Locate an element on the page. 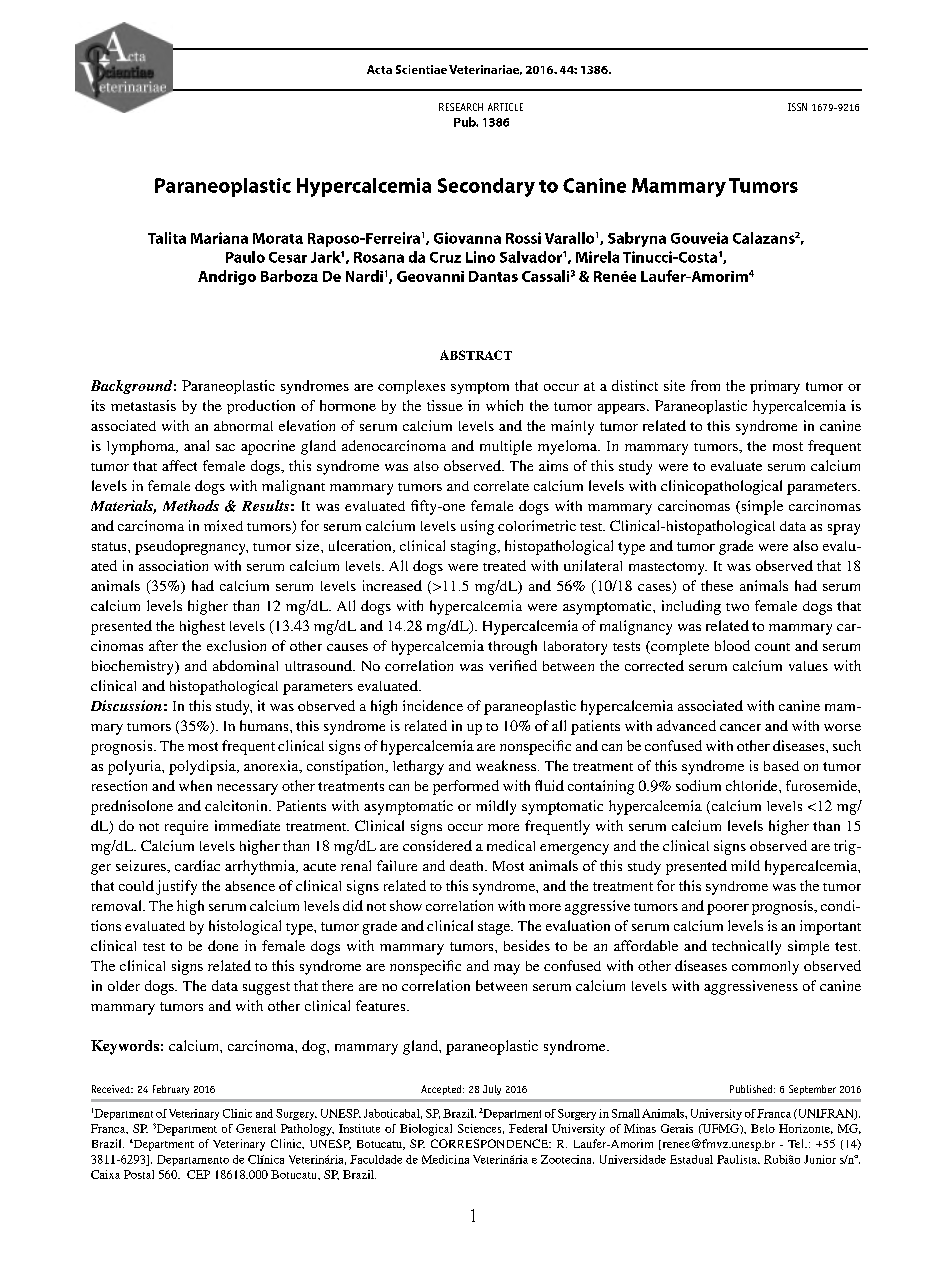 Image resolution: width=952 pixels, height=1270 pixels. ISSN is located at coordinates (797, 107).
